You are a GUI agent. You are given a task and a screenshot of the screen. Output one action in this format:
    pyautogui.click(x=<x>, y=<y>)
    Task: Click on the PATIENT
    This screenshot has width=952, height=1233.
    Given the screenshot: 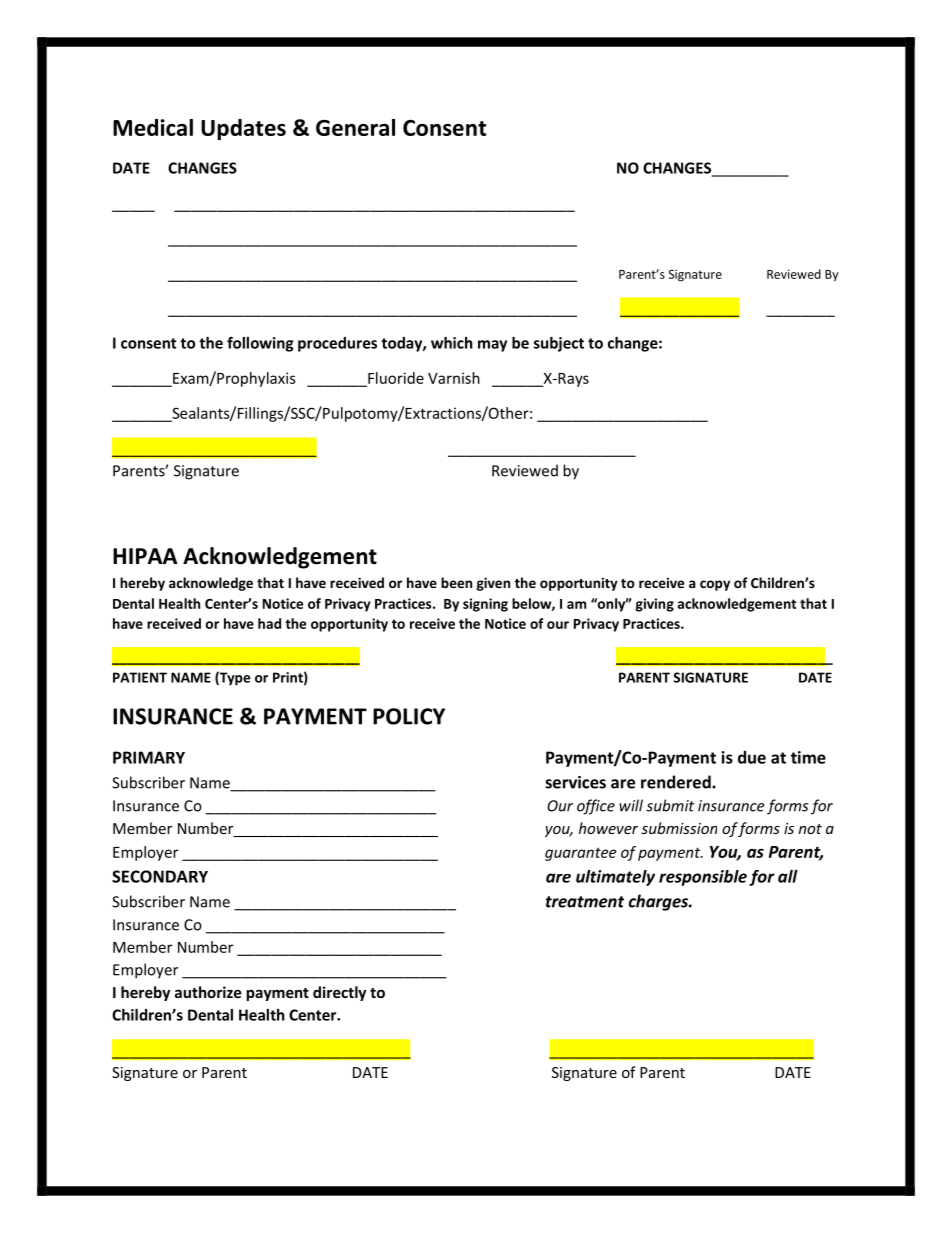 What is the action you would take?
    pyautogui.click(x=140, y=677)
